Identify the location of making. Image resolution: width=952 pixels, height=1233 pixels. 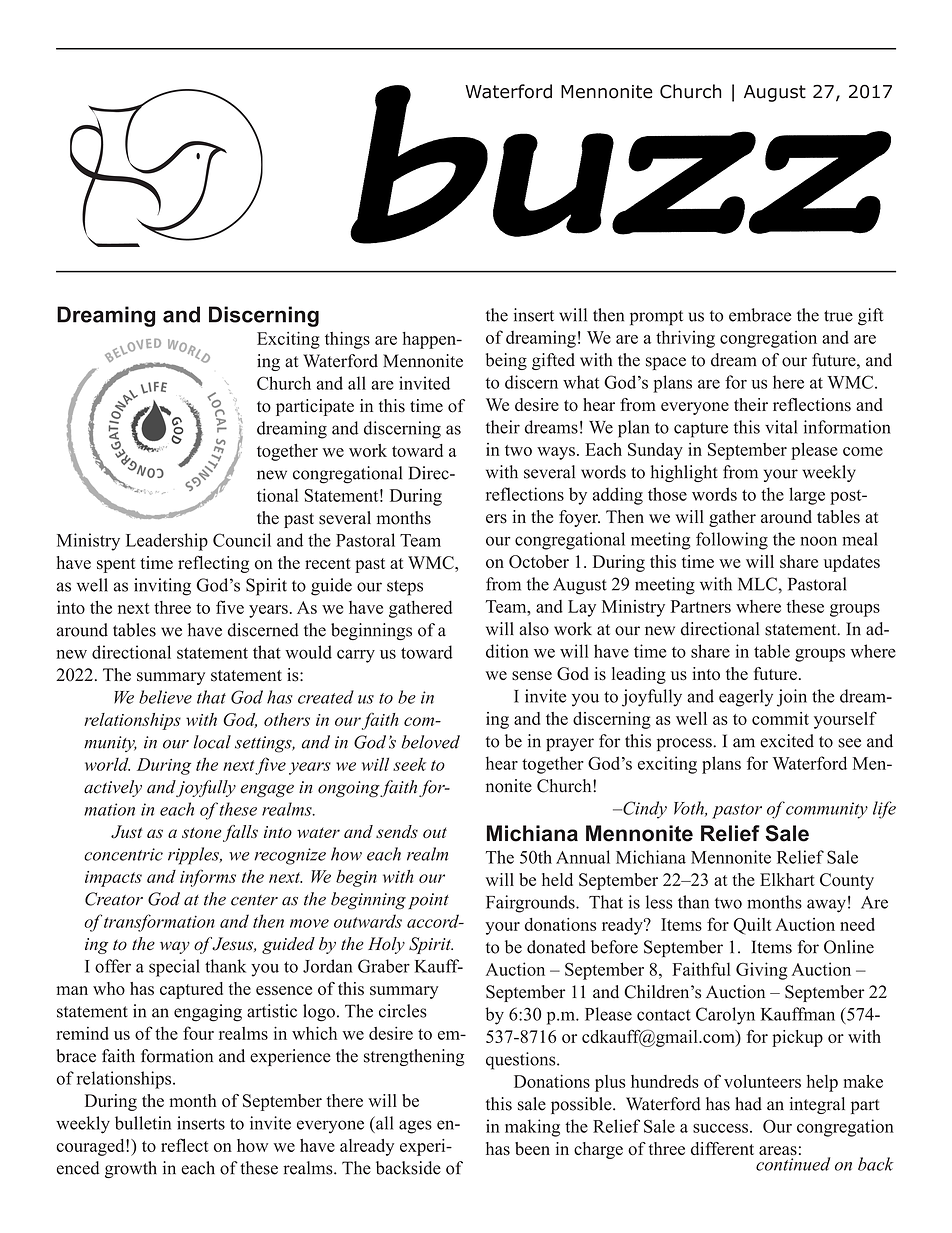
(532, 1128).
